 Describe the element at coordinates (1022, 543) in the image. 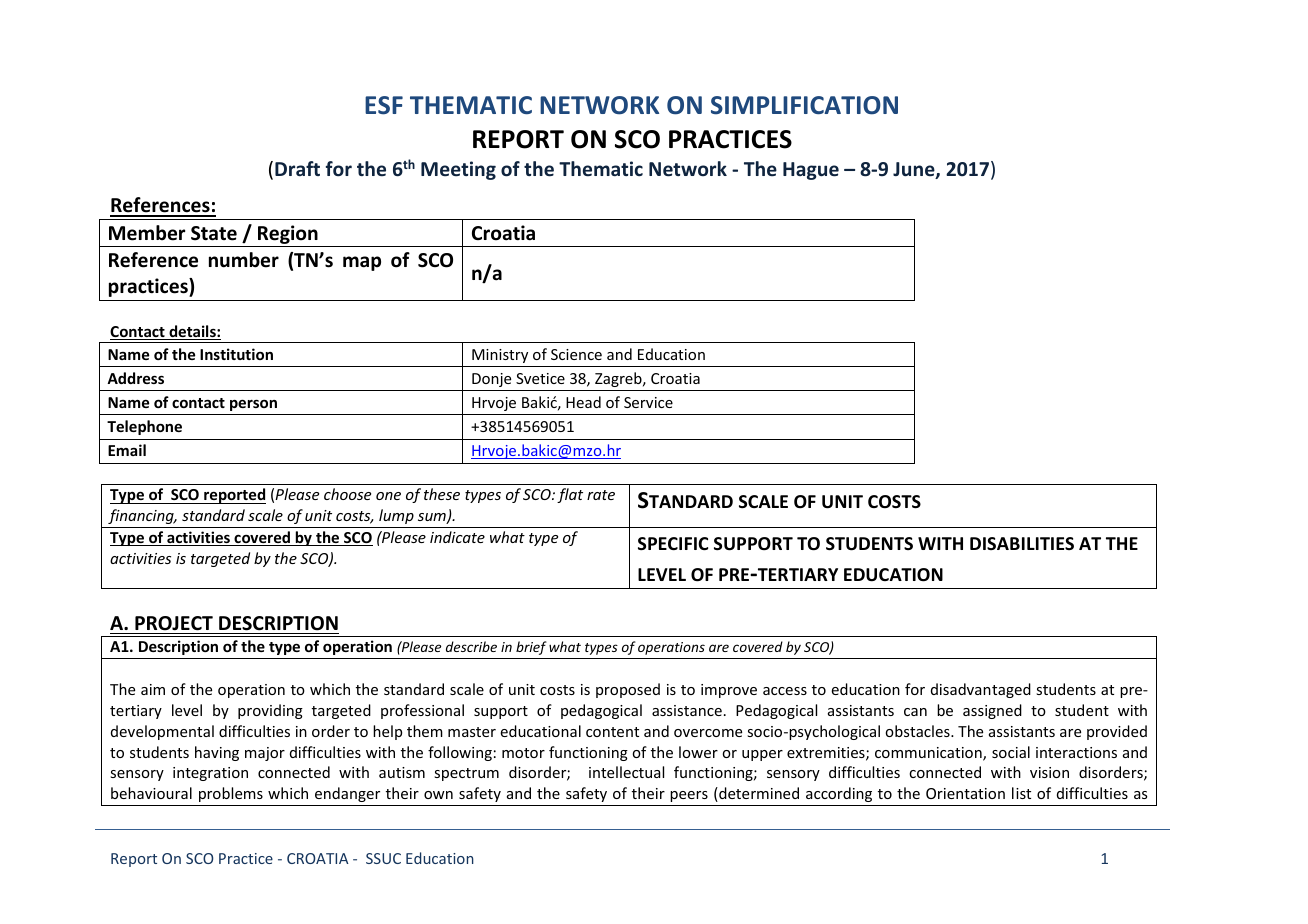

I see `DISABILITIES` at that location.
